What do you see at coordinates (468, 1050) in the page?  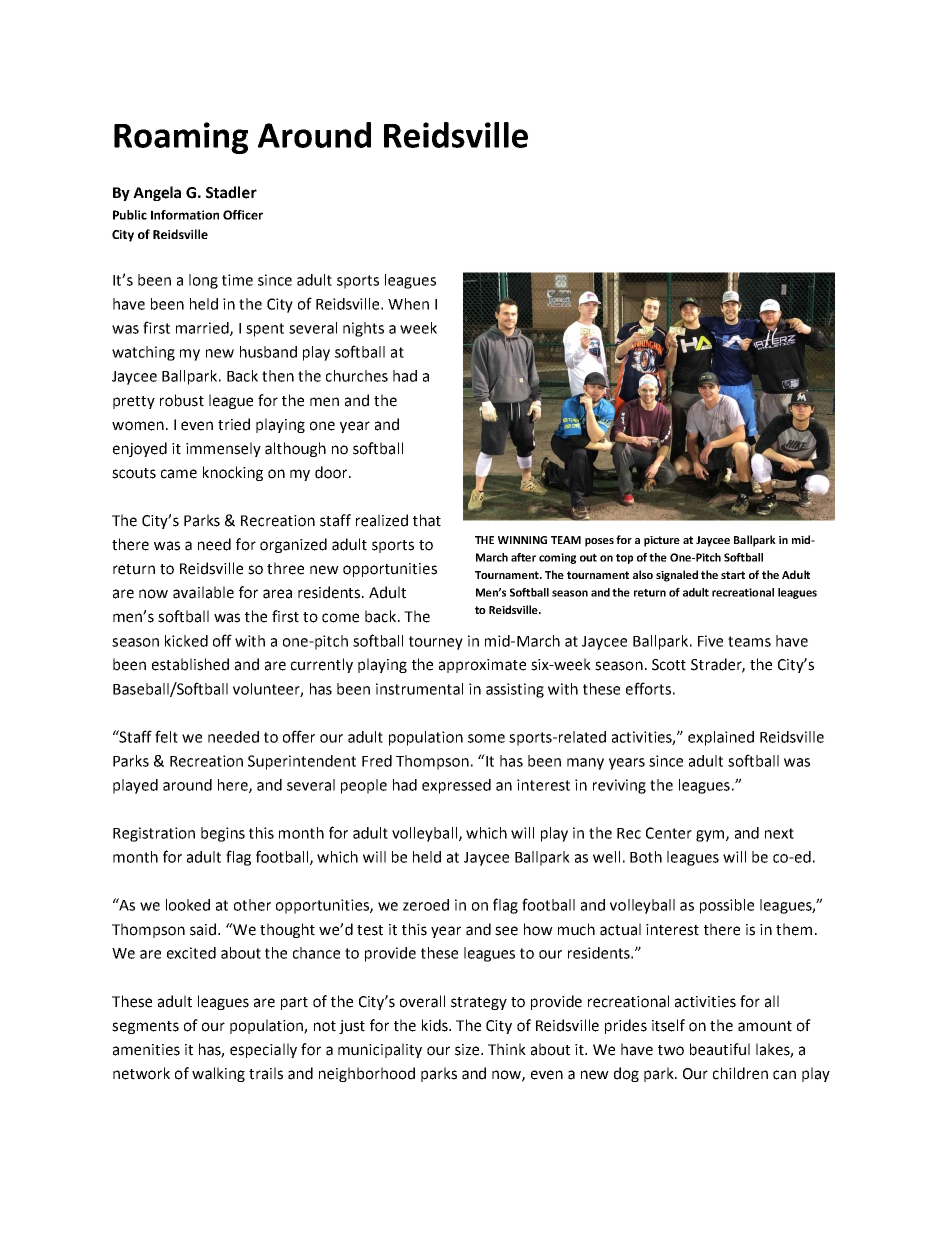 I see `size` at bounding box center [468, 1050].
